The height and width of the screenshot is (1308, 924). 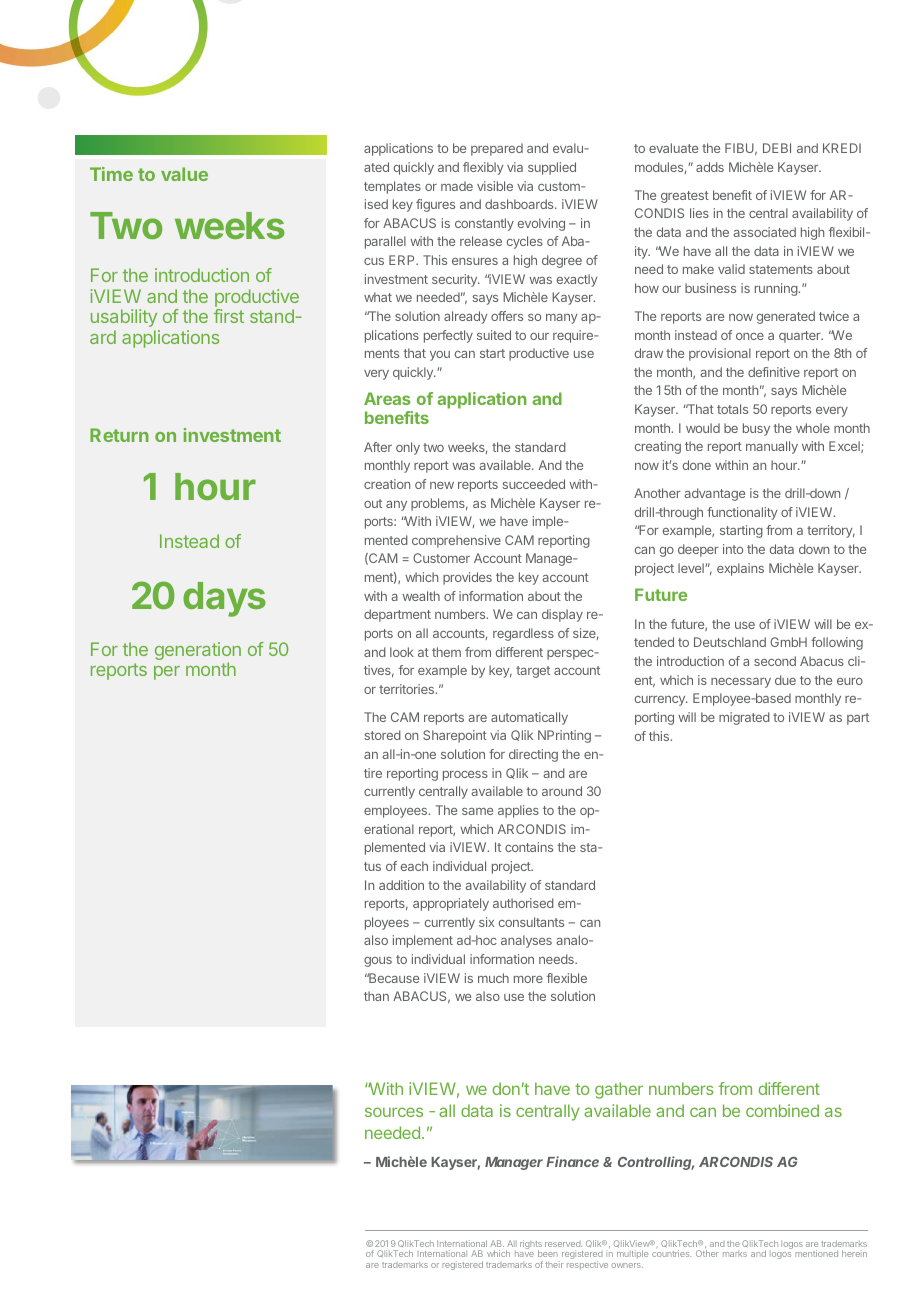 I want to click on DEBI, so click(x=777, y=148).
